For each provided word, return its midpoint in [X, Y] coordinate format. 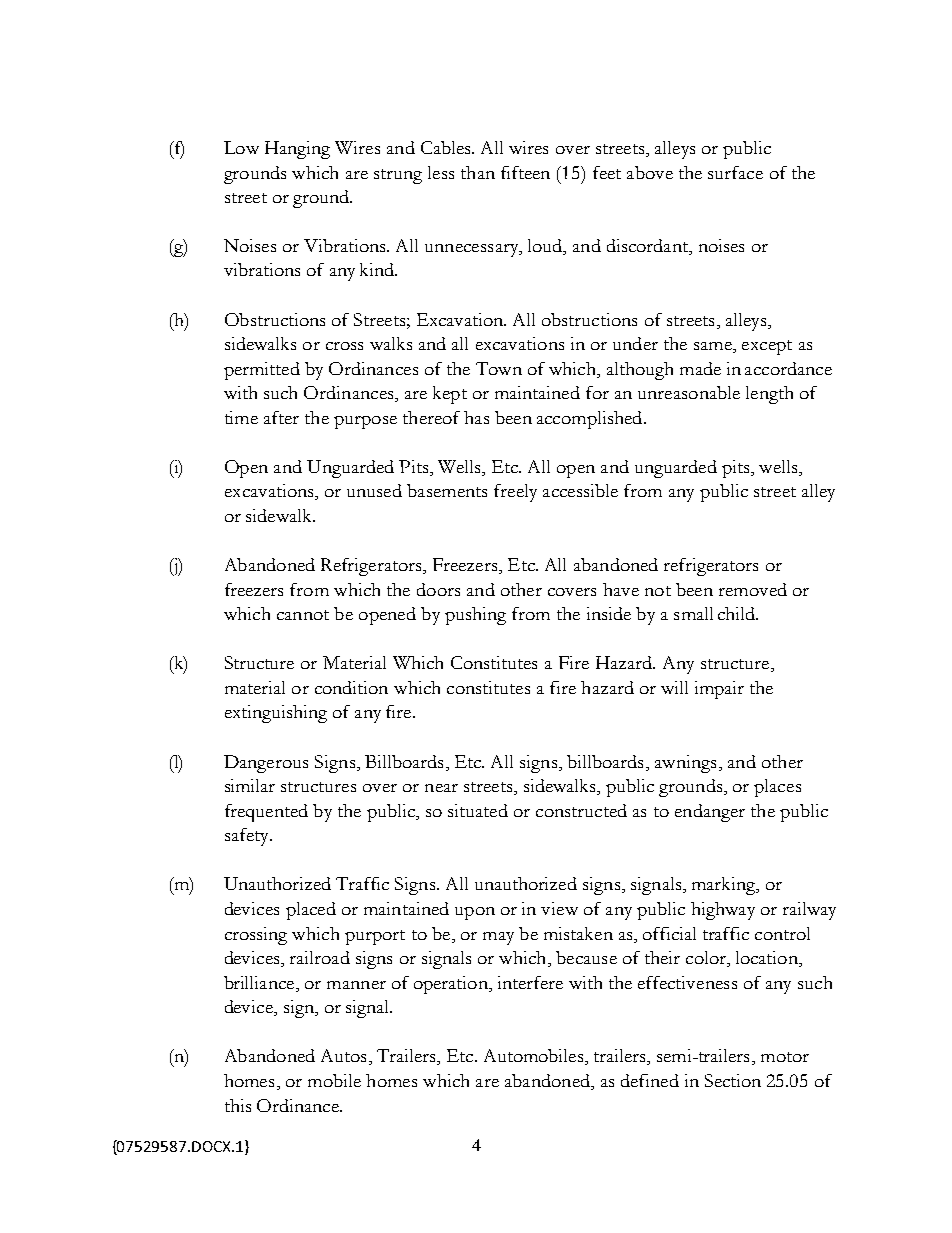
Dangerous [266, 764]
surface [735, 172]
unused [374, 490]
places [777, 788]
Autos [343, 1055]
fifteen [525, 172]
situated [478, 810]
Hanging [297, 150]
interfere [530, 982]
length [769, 395]
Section [733, 1080]
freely [515, 493]
